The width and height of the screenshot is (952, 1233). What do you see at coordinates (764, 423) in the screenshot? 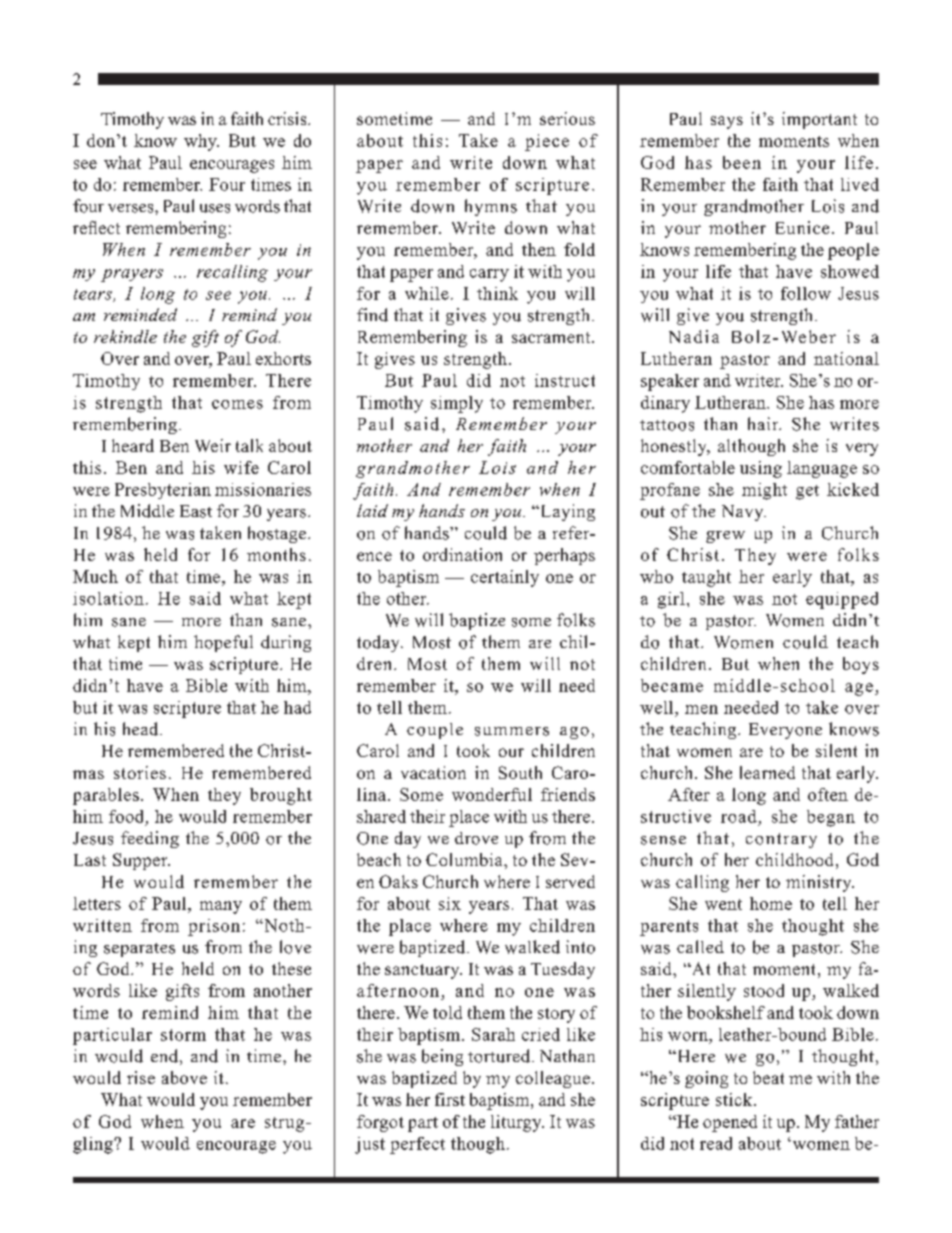
I see `hair` at bounding box center [764, 423].
